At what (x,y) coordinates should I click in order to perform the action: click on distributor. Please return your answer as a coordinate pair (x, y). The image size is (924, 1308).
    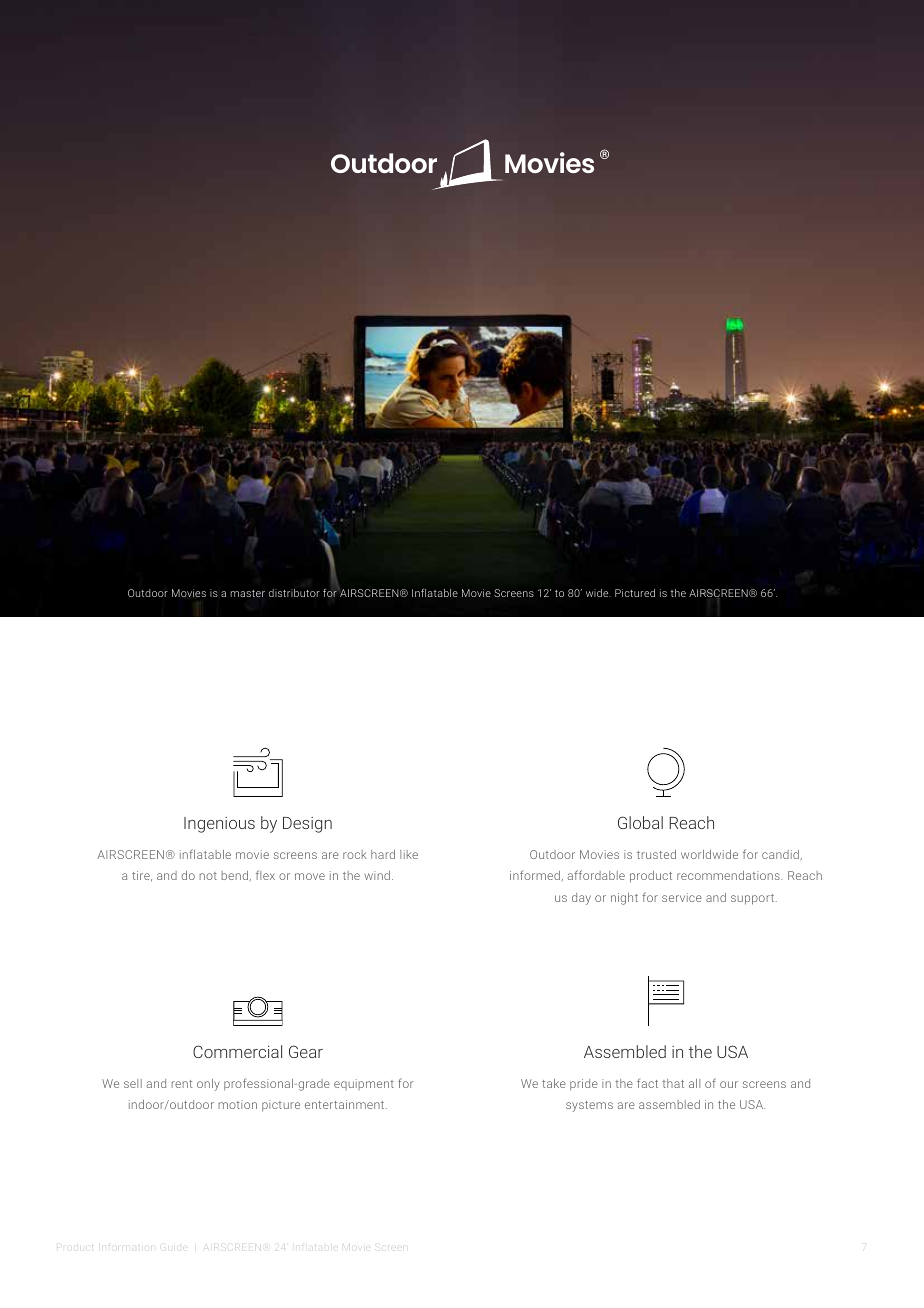
    Looking at the image, I should click on (294, 593).
